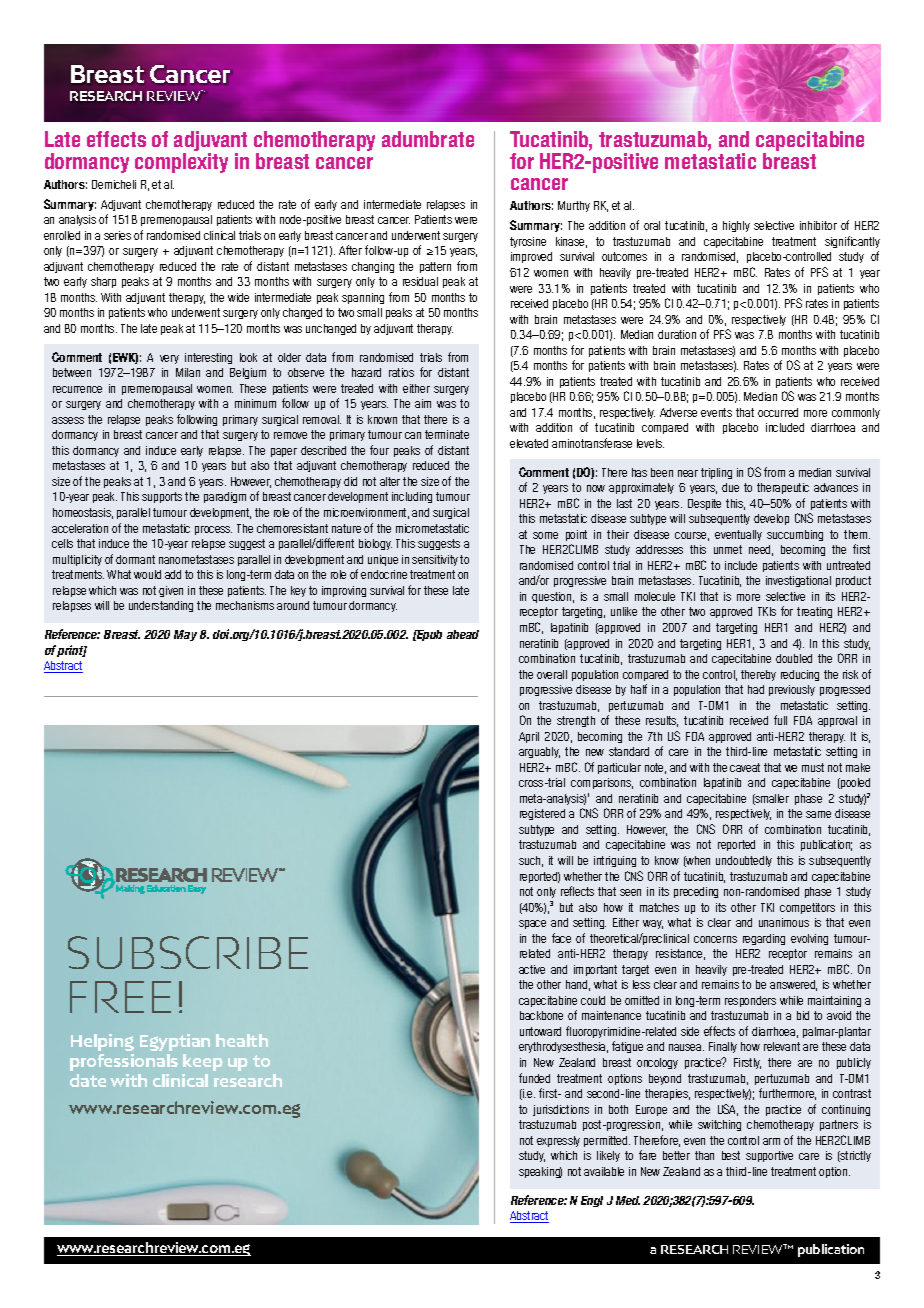 Image resolution: width=924 pixels, height=1308 pixels. What do you see at coordinates (188, 952) in the screenshot?
I see `SUBSCRIBE` at bounding box center [188, 952].
